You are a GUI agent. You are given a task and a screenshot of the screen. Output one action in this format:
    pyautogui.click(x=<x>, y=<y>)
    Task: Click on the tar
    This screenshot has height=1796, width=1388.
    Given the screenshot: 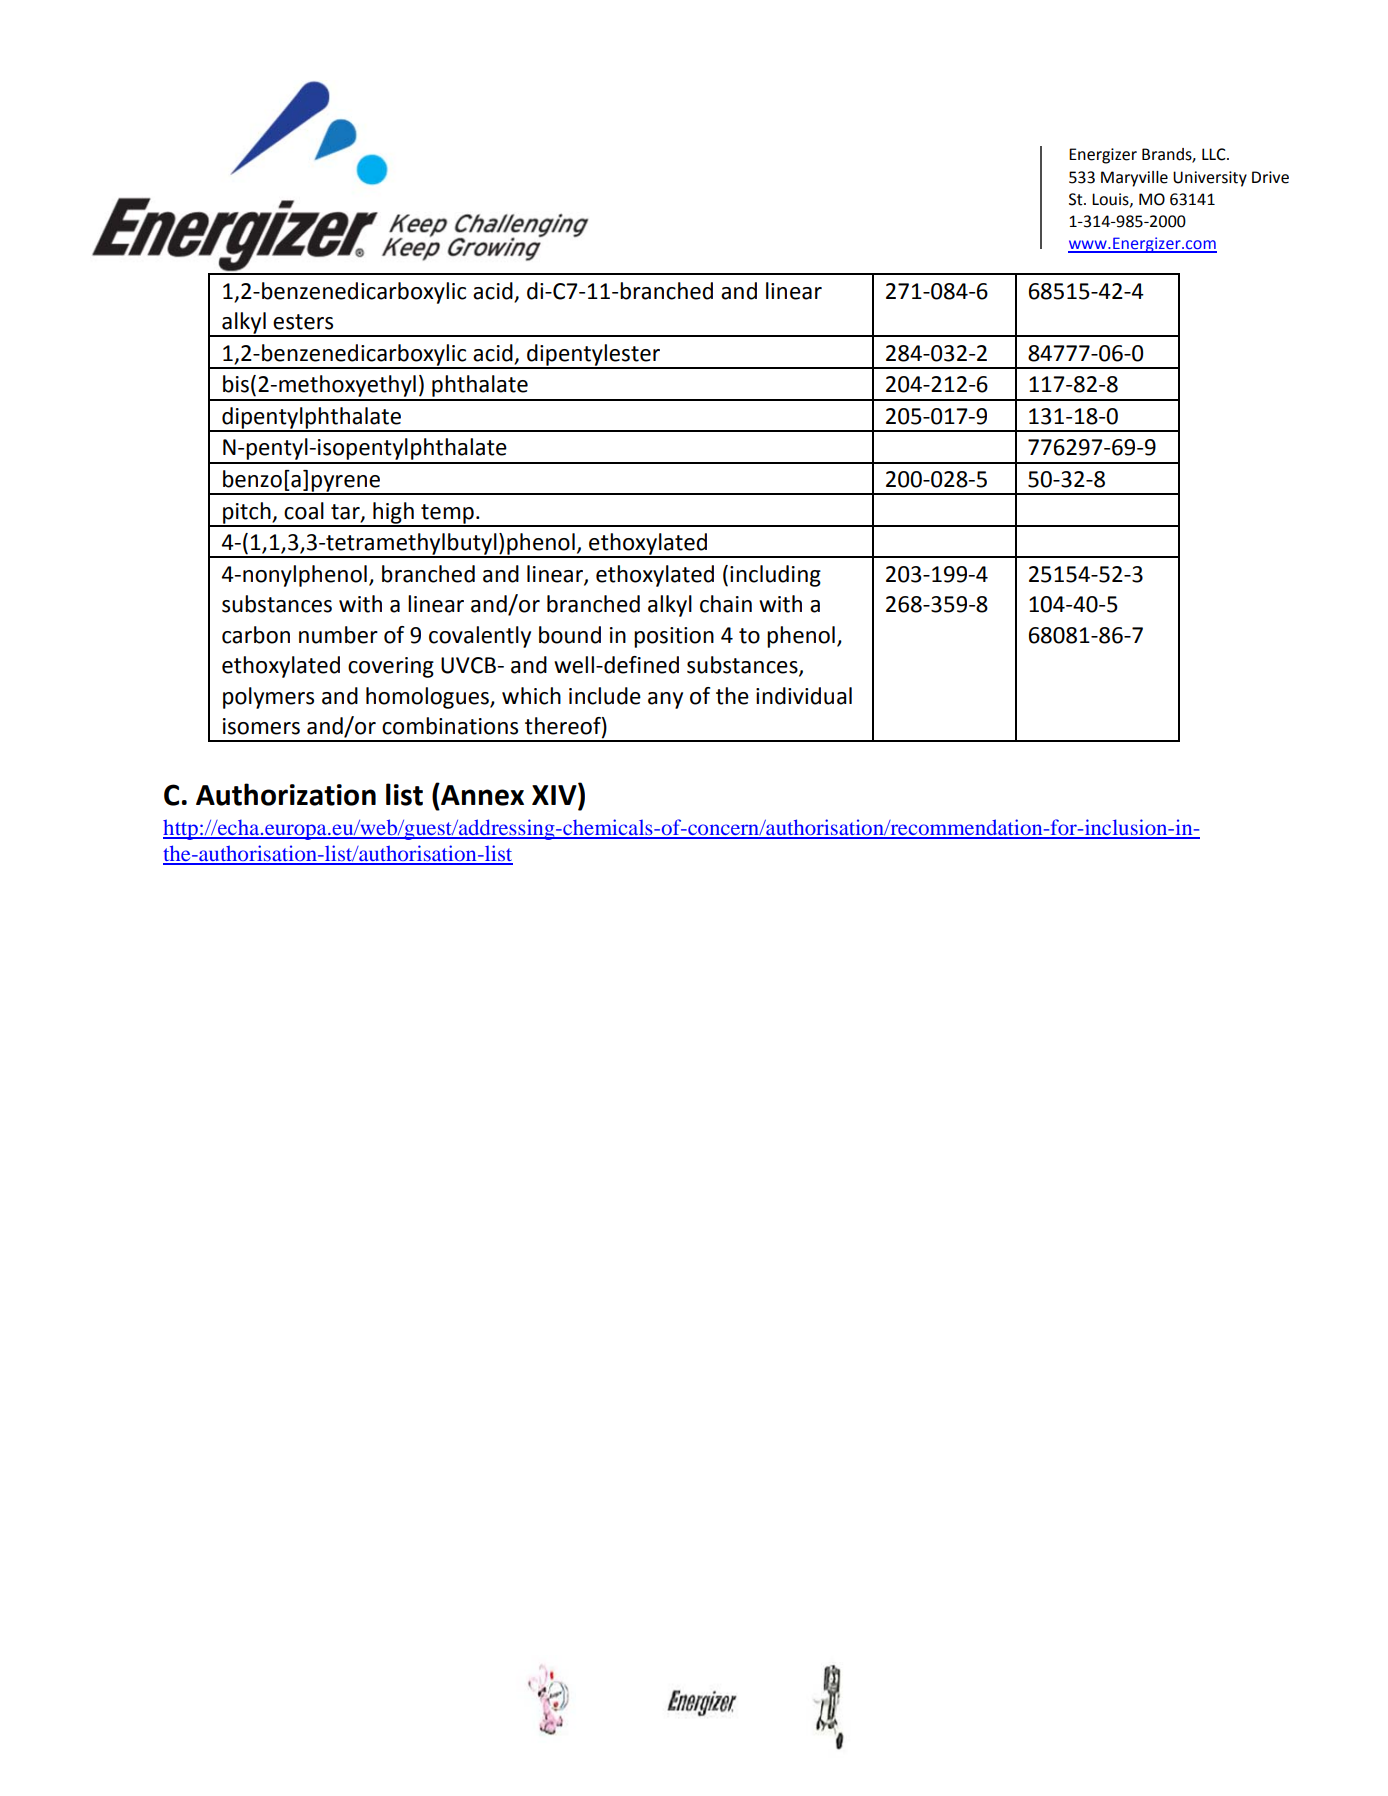 What is the action you would take?
    pyautogui.click(x=346, y=512)
